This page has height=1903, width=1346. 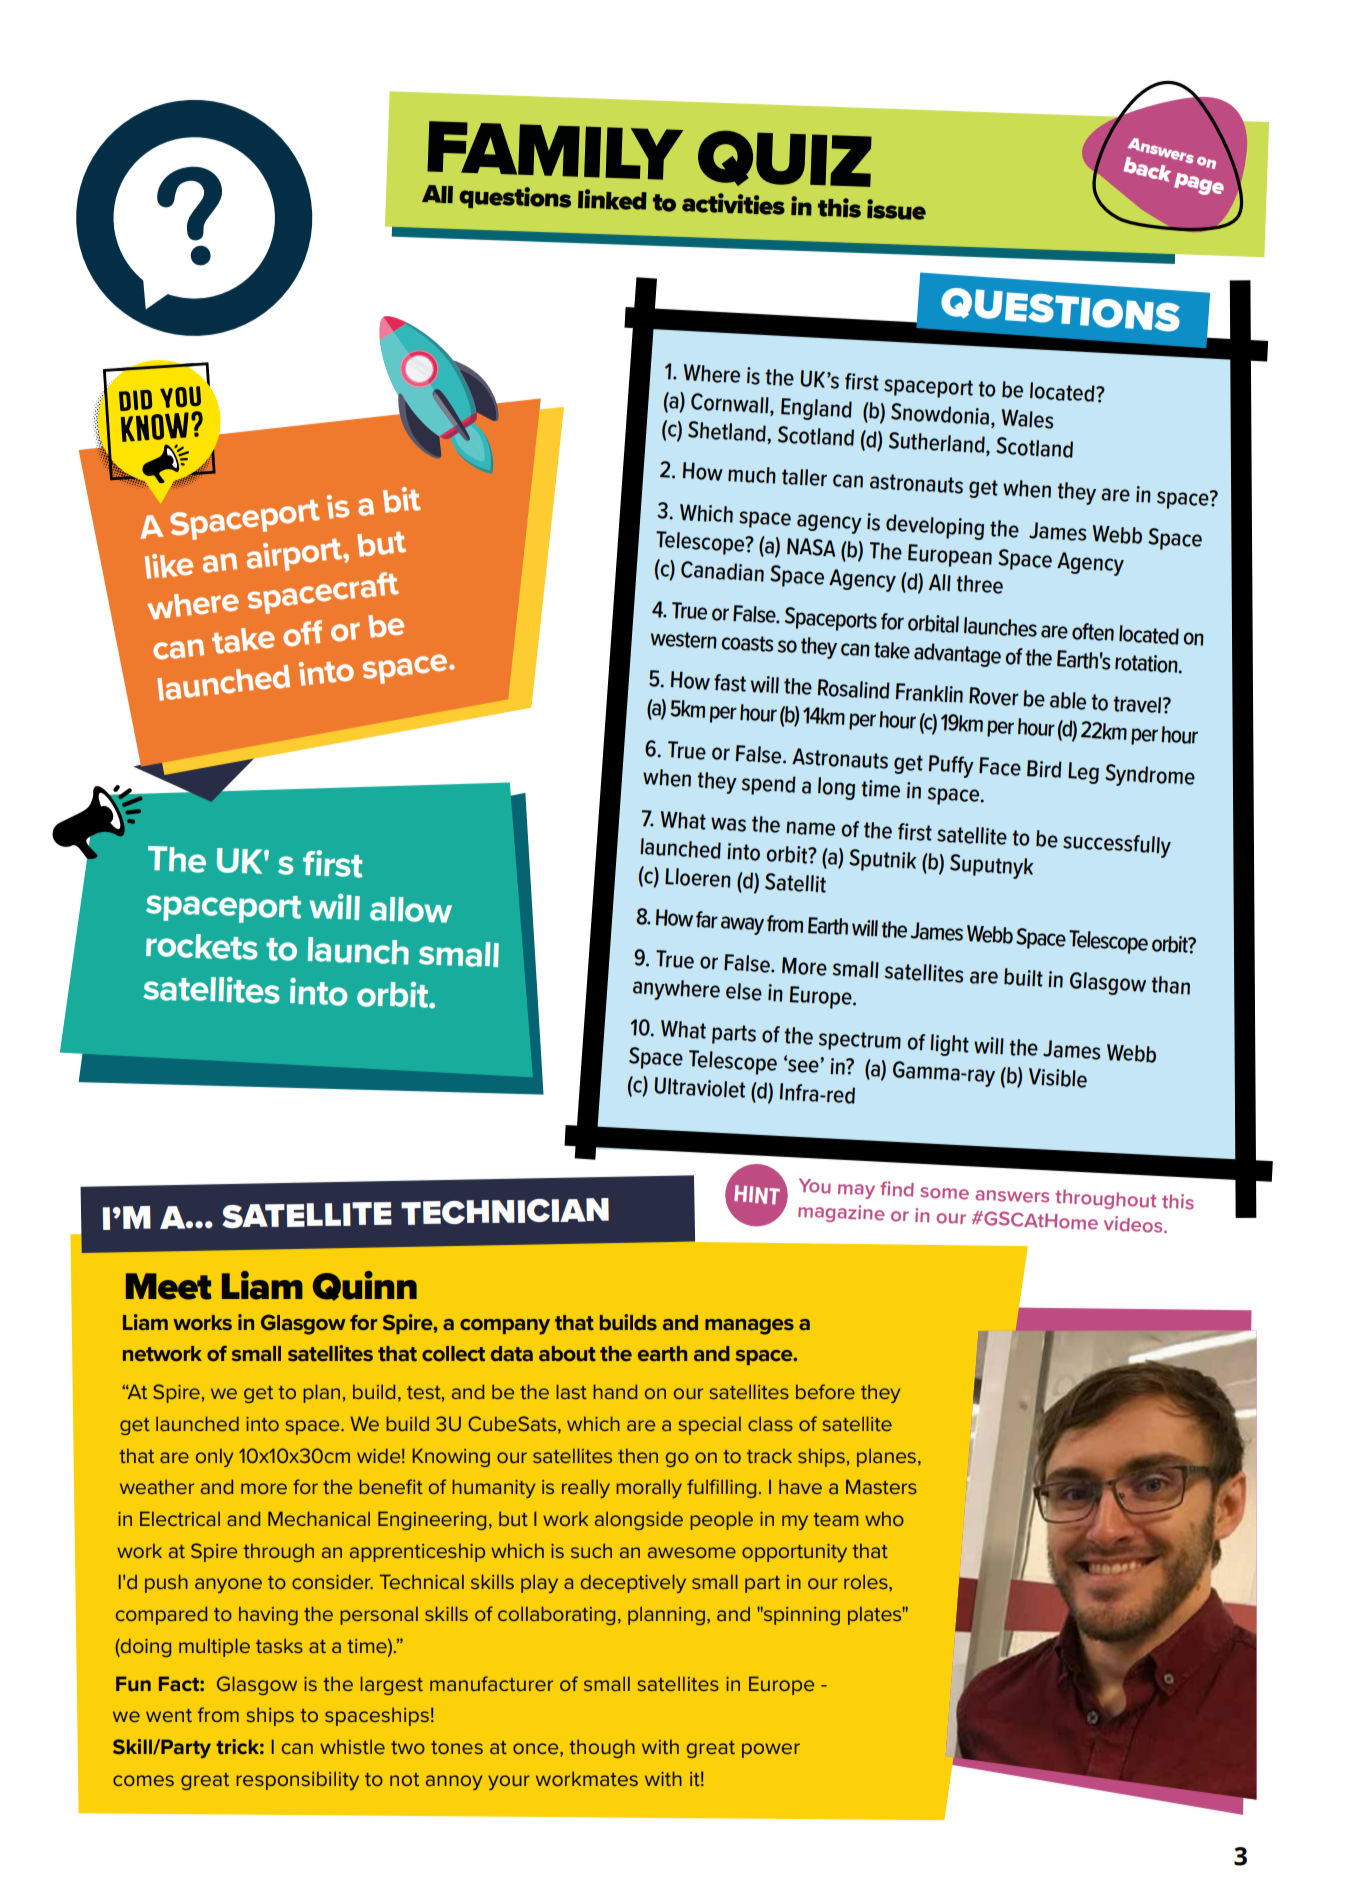 What do you see at coordinates (169, 1286) in the page?
I see `Meet` at bounding box center [169, 1286].
